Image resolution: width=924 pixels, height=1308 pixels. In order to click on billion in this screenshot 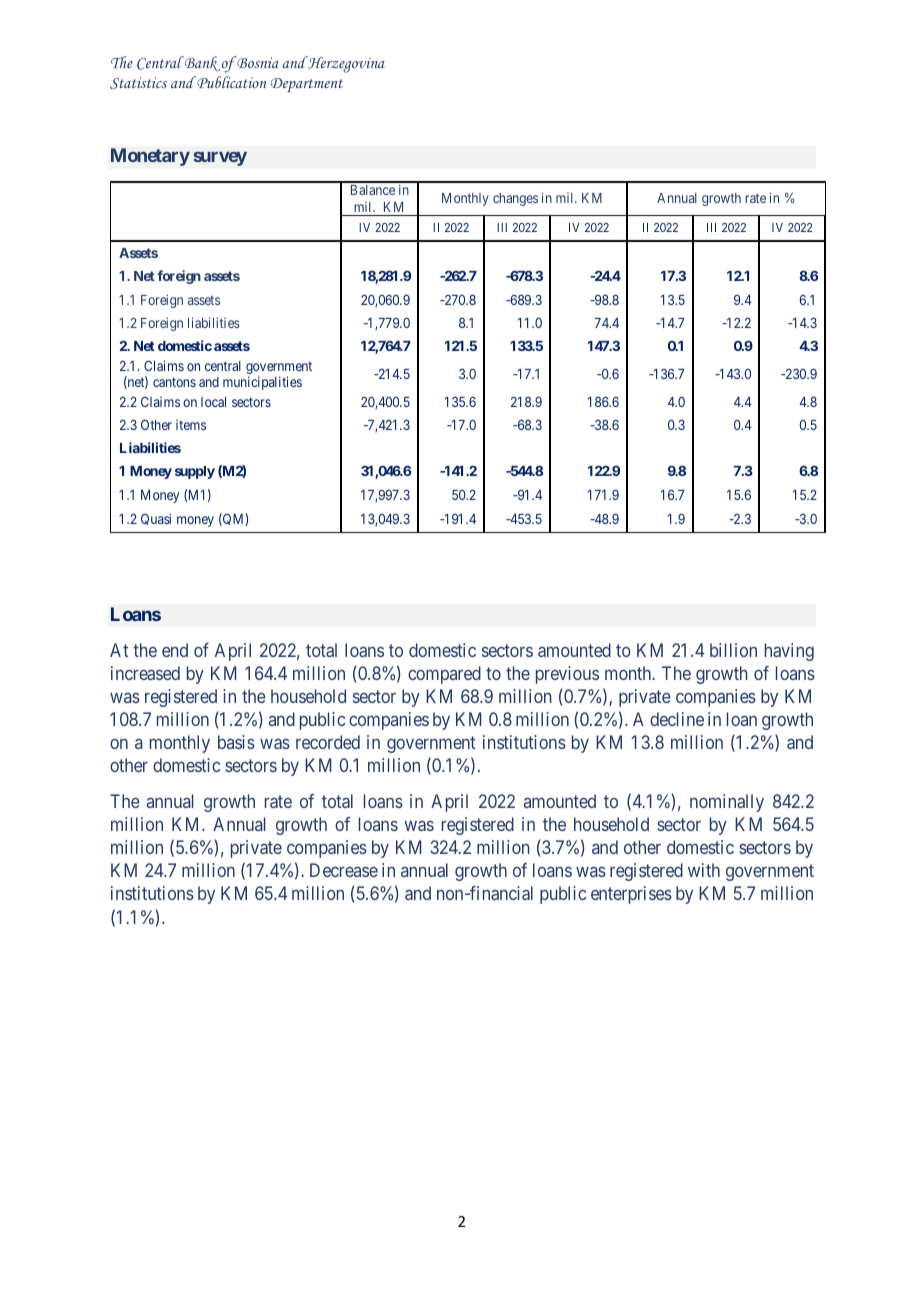, I will do `click(733, 650)`.
